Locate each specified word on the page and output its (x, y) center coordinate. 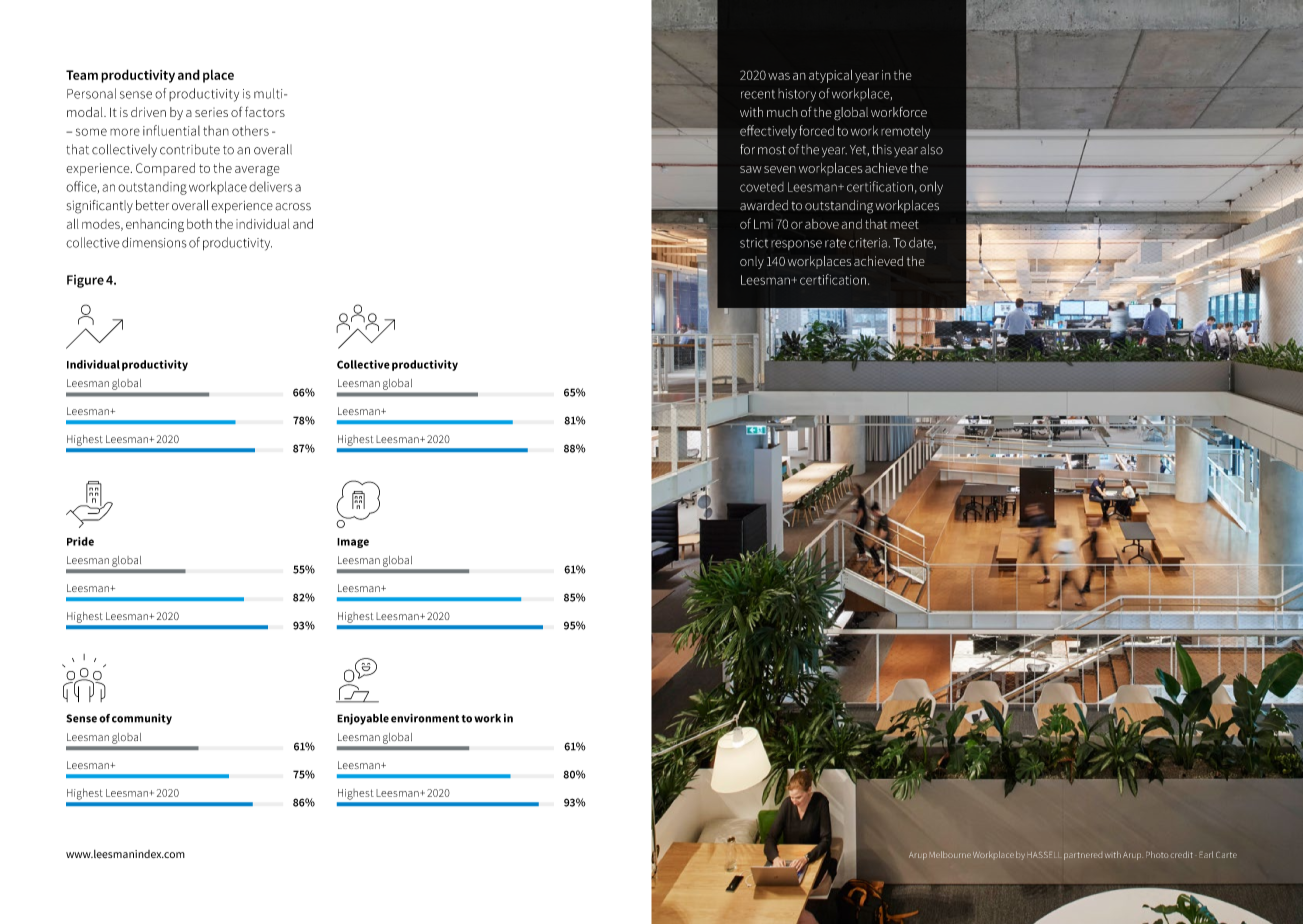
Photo (1157, 854)
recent (758, 94)
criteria (868, 243)
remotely (905, 132)
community (142, 719)
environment (425, 718)
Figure (85, 281)
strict (754, 243)
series (211, 112)
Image (353, 543)
